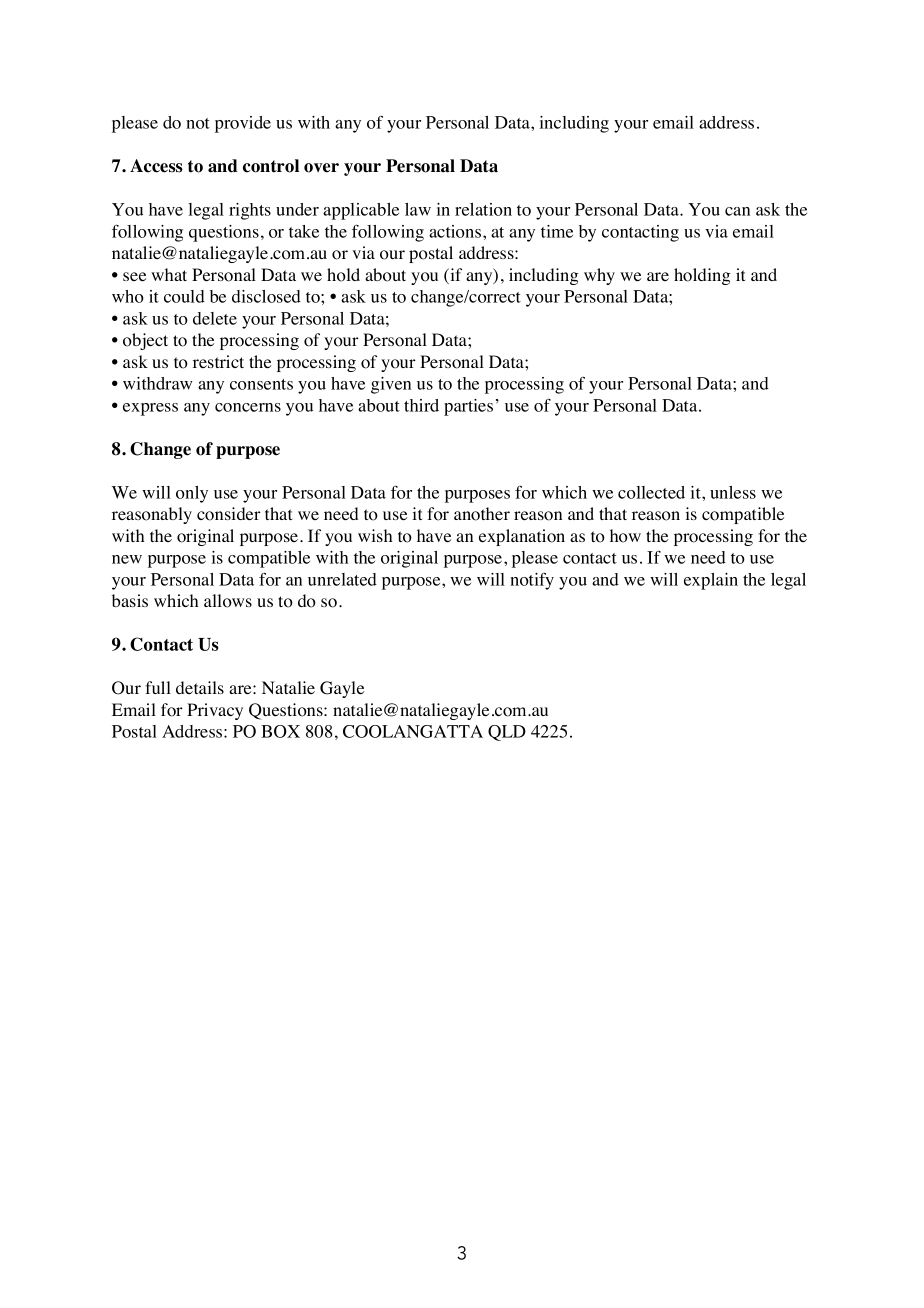  What do you see at coordinates (243, 124) in the document?
I see `provide` at bounding box center [243, 124].
